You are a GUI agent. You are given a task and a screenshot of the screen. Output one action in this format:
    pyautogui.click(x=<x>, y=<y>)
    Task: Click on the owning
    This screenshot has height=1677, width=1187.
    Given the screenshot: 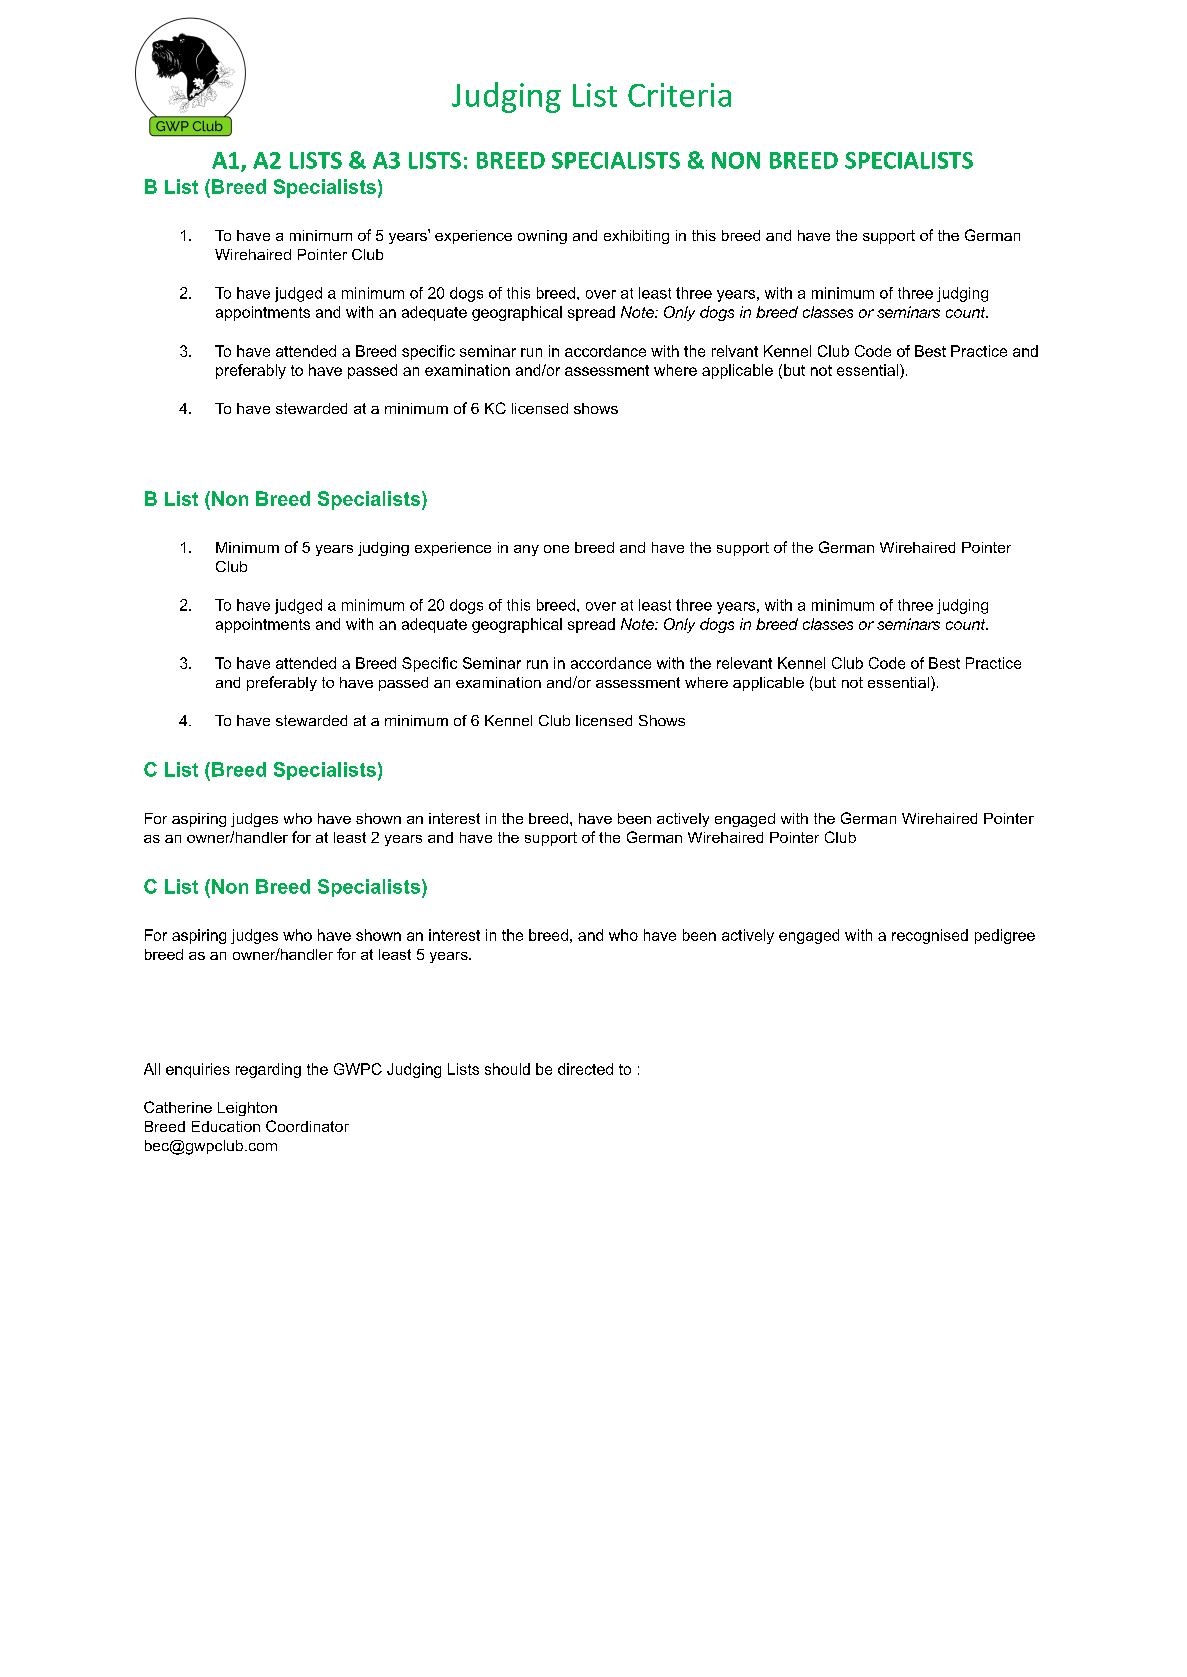 What is the action you would take?
    pyautogui.click(x=542, y=237)
